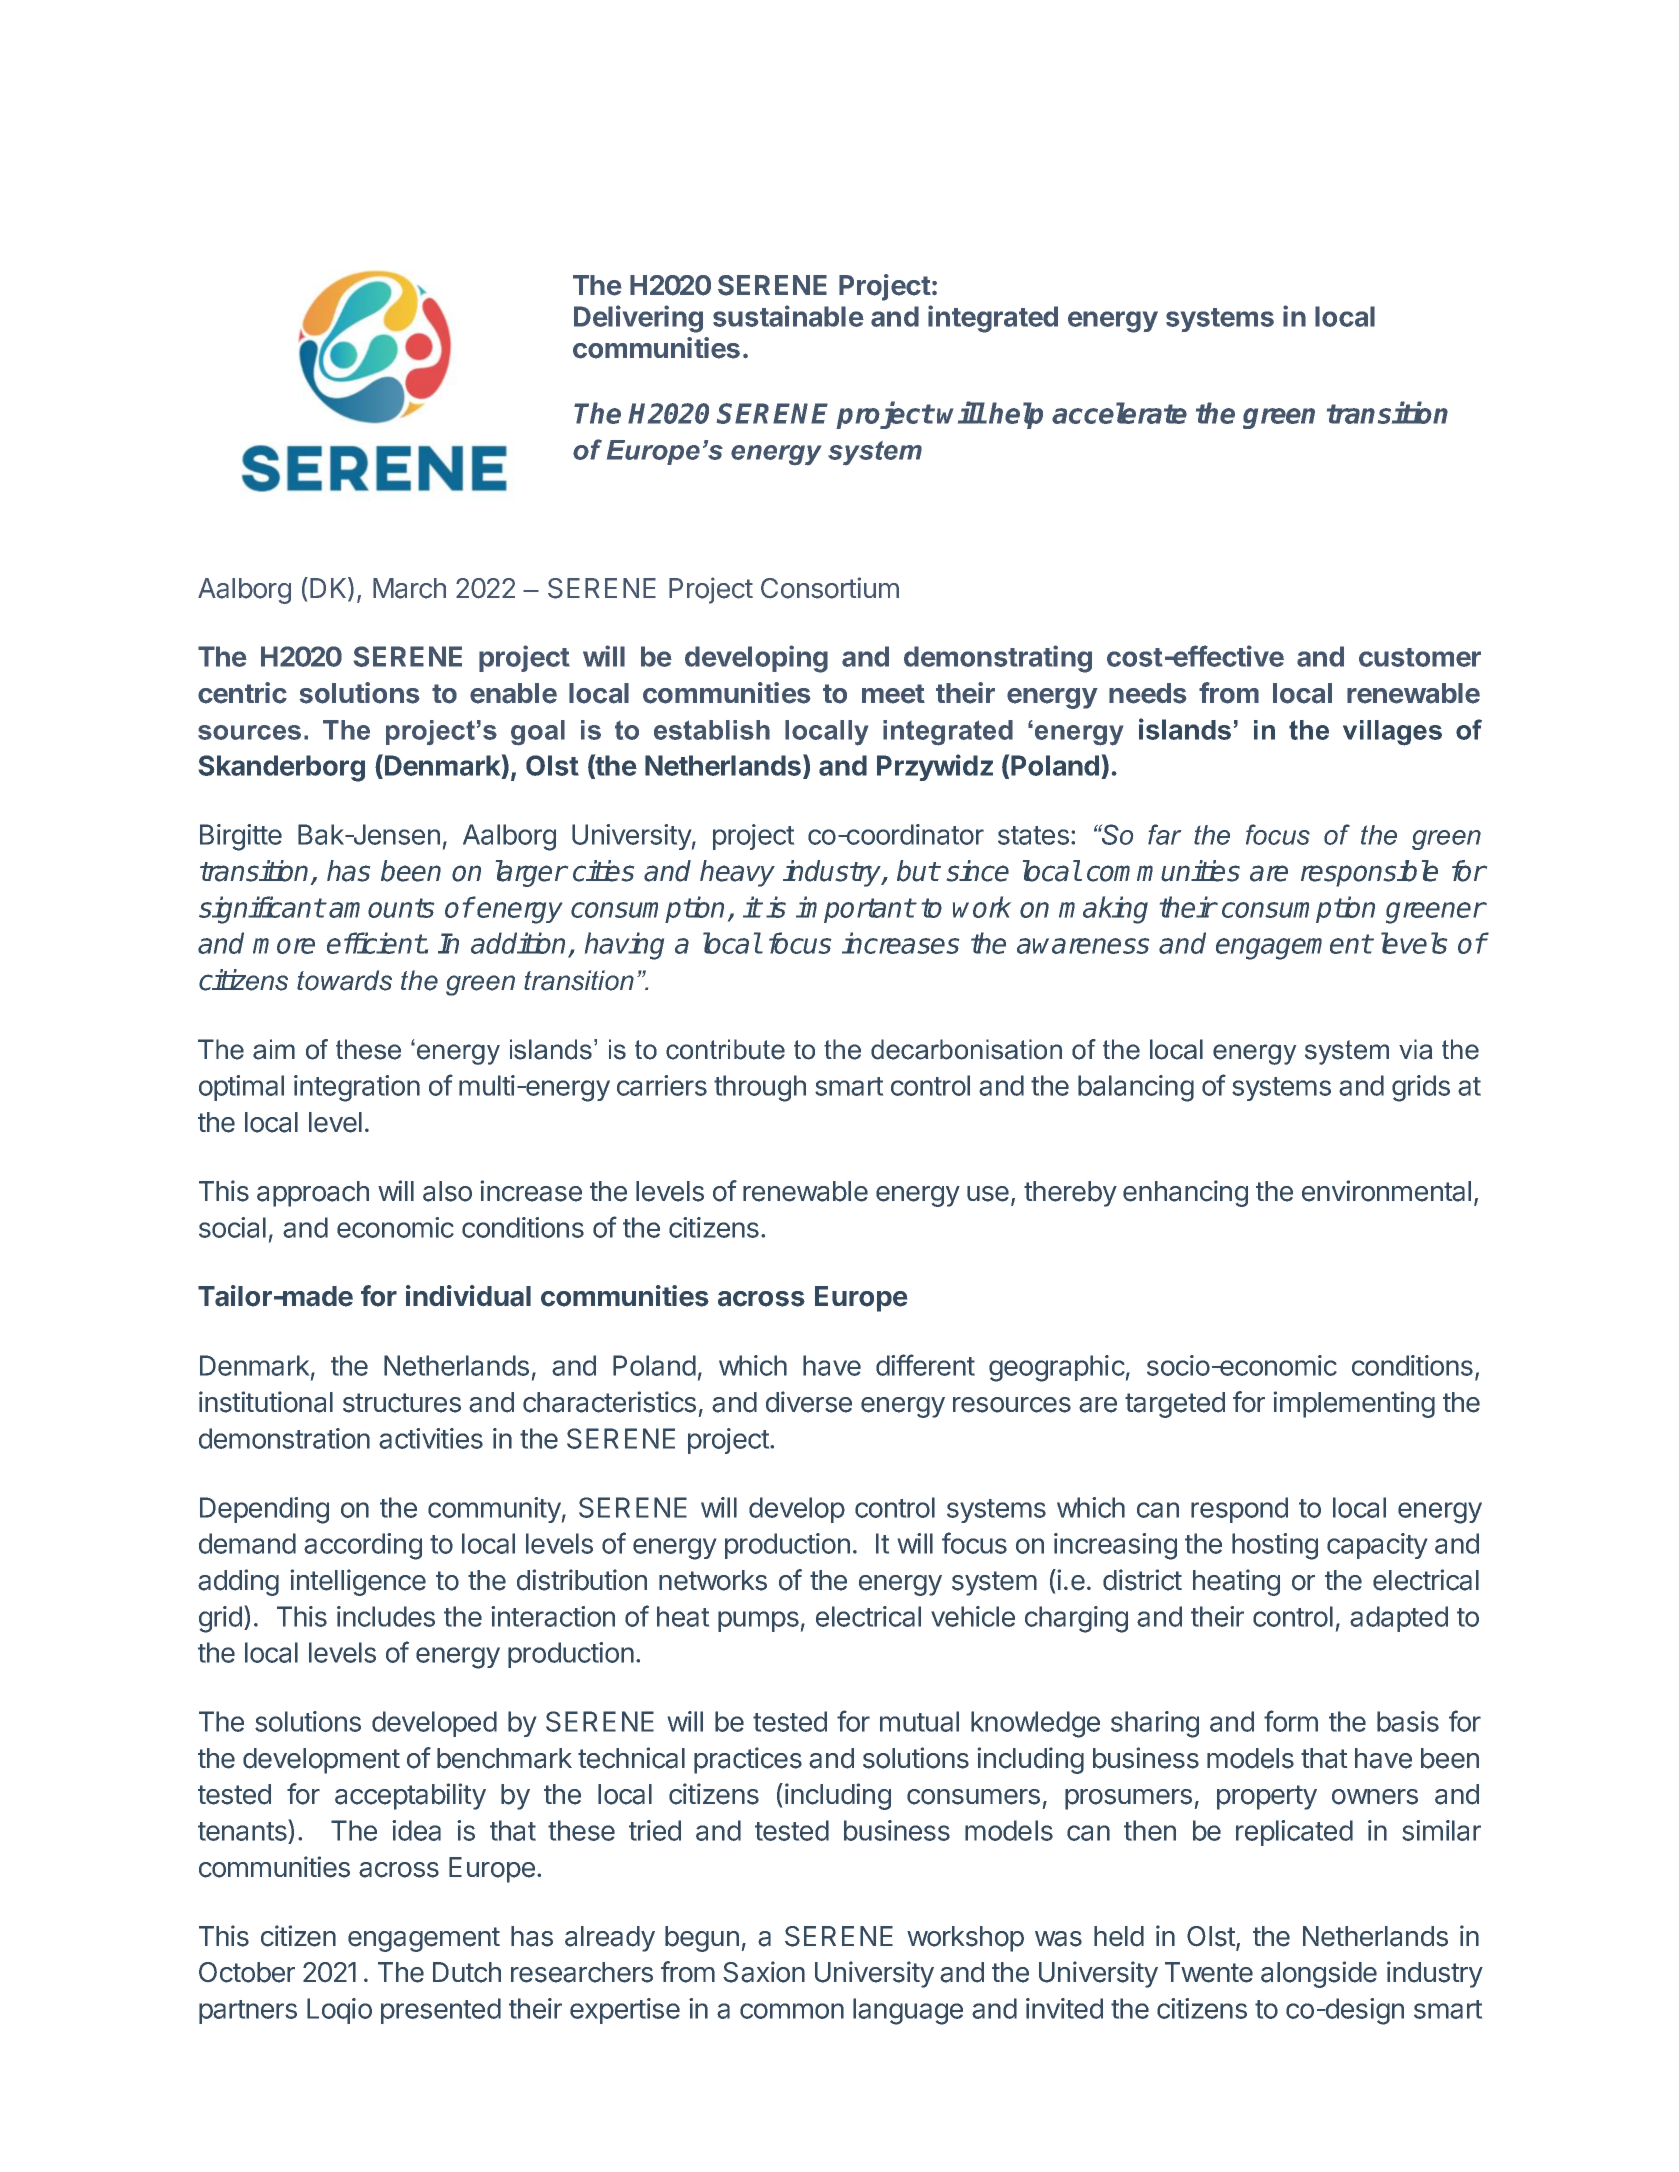 The width and height of the screenshot is (1679, 2172). What do you see at coordinates (758, 1621) in the screenshot?
I see `pumps` at bounding box center [758, 1621].
